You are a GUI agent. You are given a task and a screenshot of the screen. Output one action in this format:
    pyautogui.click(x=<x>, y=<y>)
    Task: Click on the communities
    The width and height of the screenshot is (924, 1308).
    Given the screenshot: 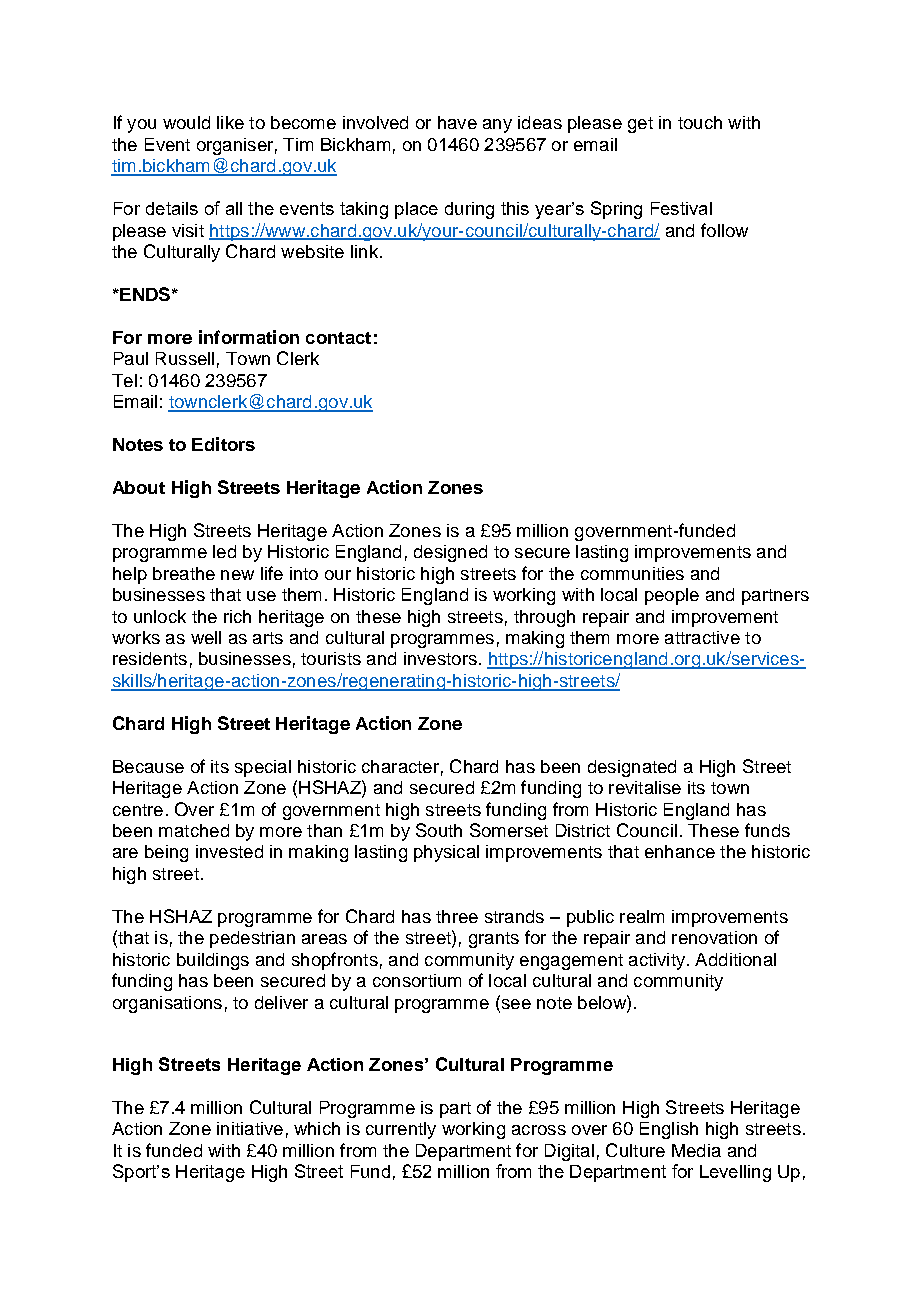 What is the action you would take?
    pyautogui.click(x=632, y=573)
